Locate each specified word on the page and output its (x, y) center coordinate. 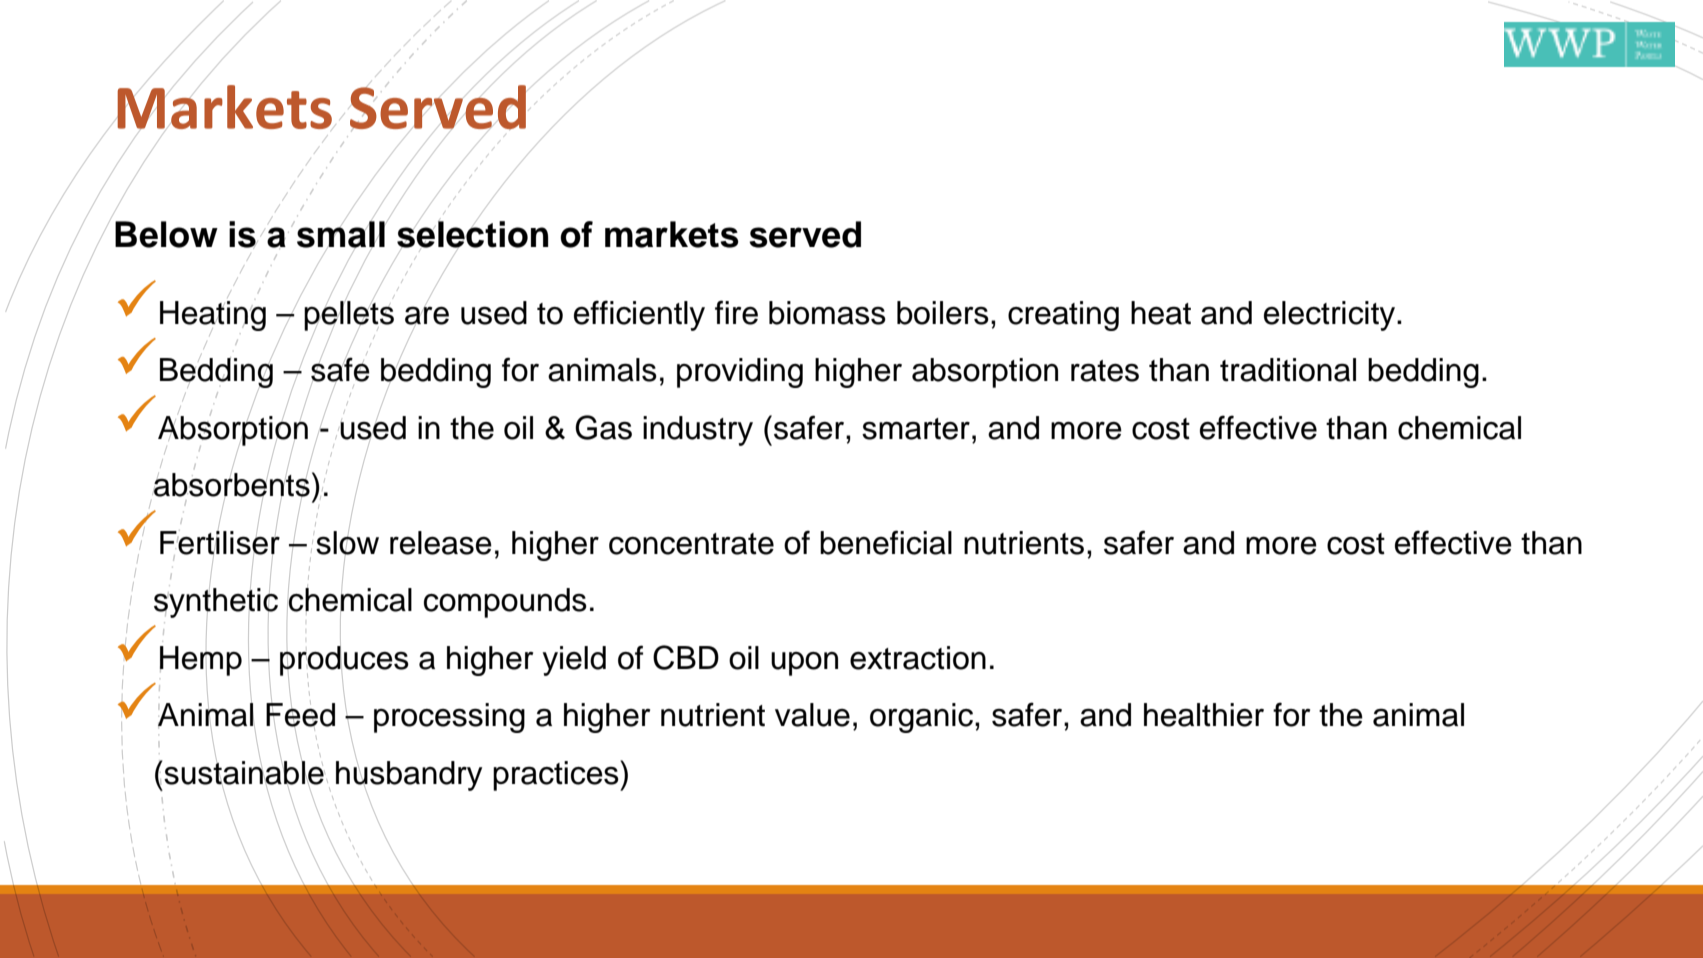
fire (736, 312)
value (812, 715)
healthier (1204, 715)
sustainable (244, 772)
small (342, 235)
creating (1063, 316)
